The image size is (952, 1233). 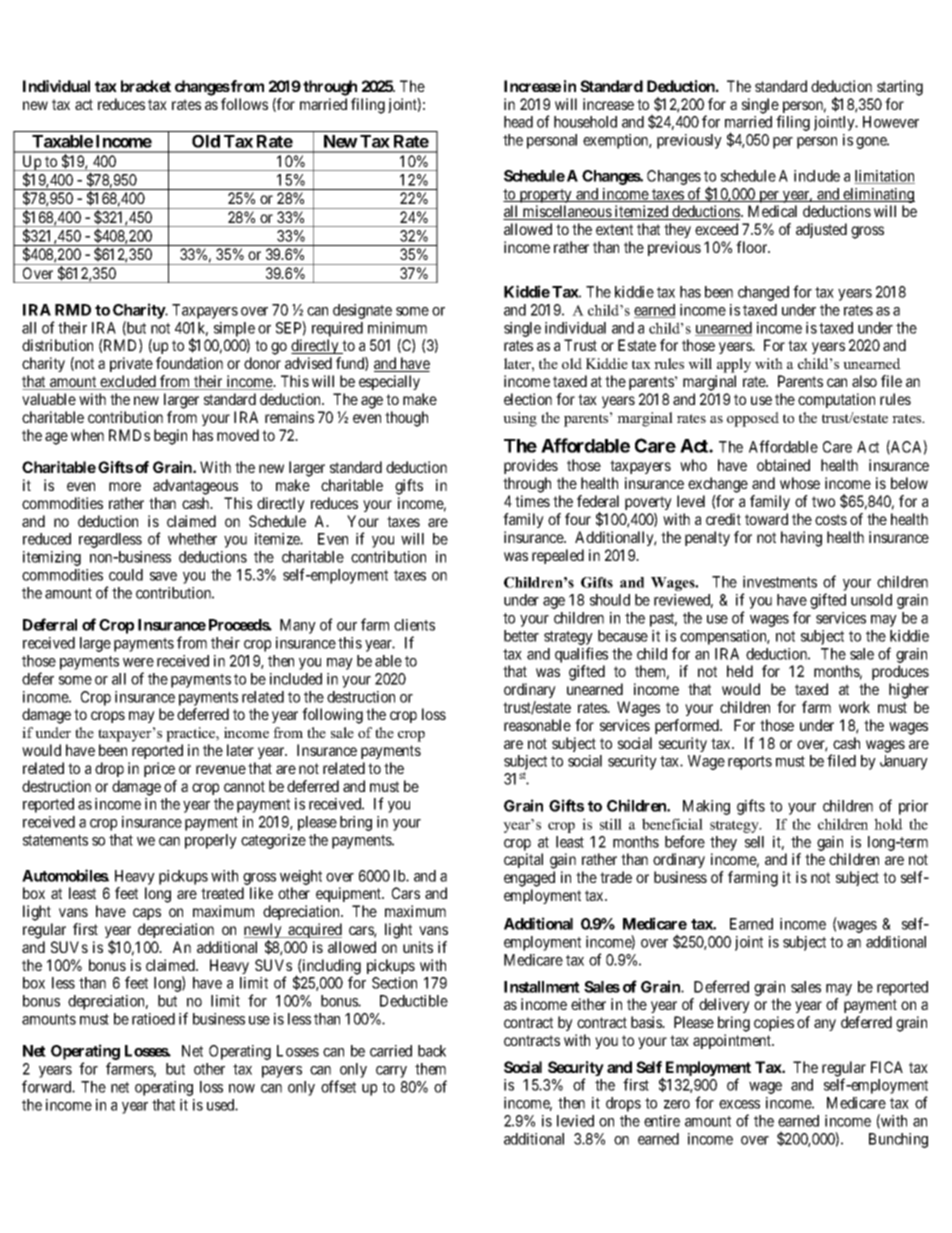 I want to click on investments, so click(x=780, y=582).
